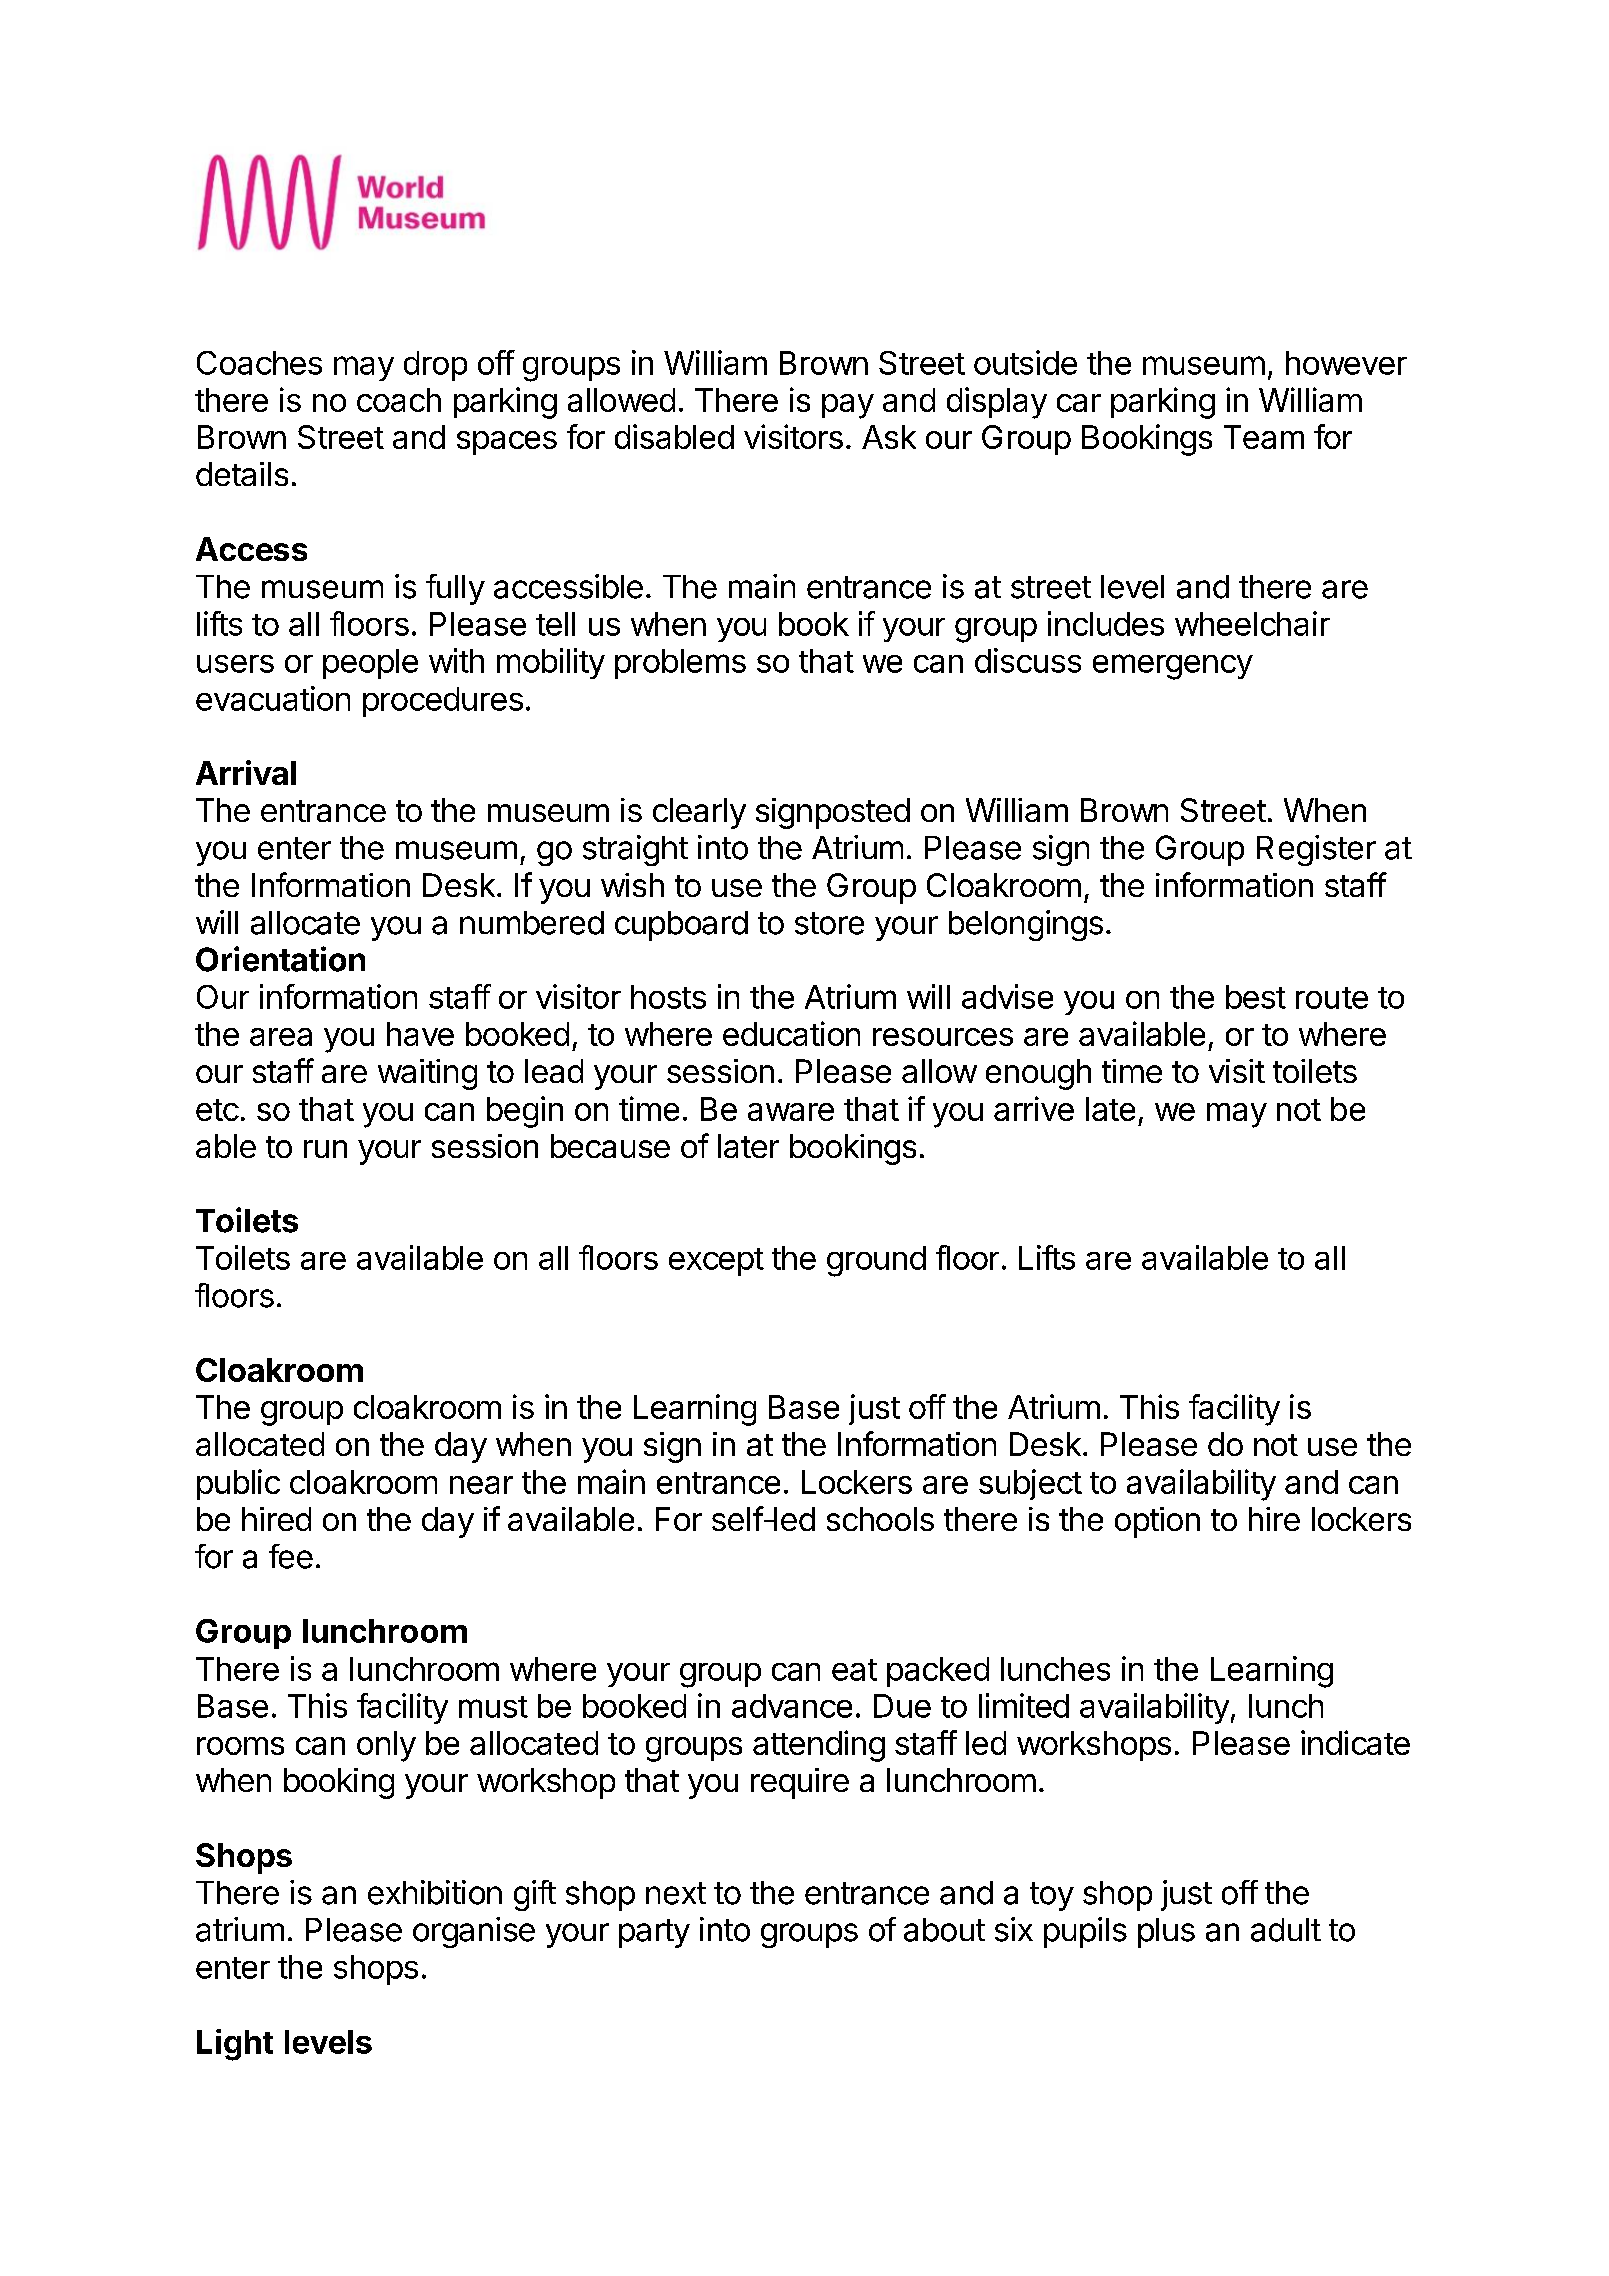 This screenshot has width=1609, height=2276. What do you see at coordinates (238, 1484) in the screenshot?
I see `public` at bounding box center [238, 1484].
